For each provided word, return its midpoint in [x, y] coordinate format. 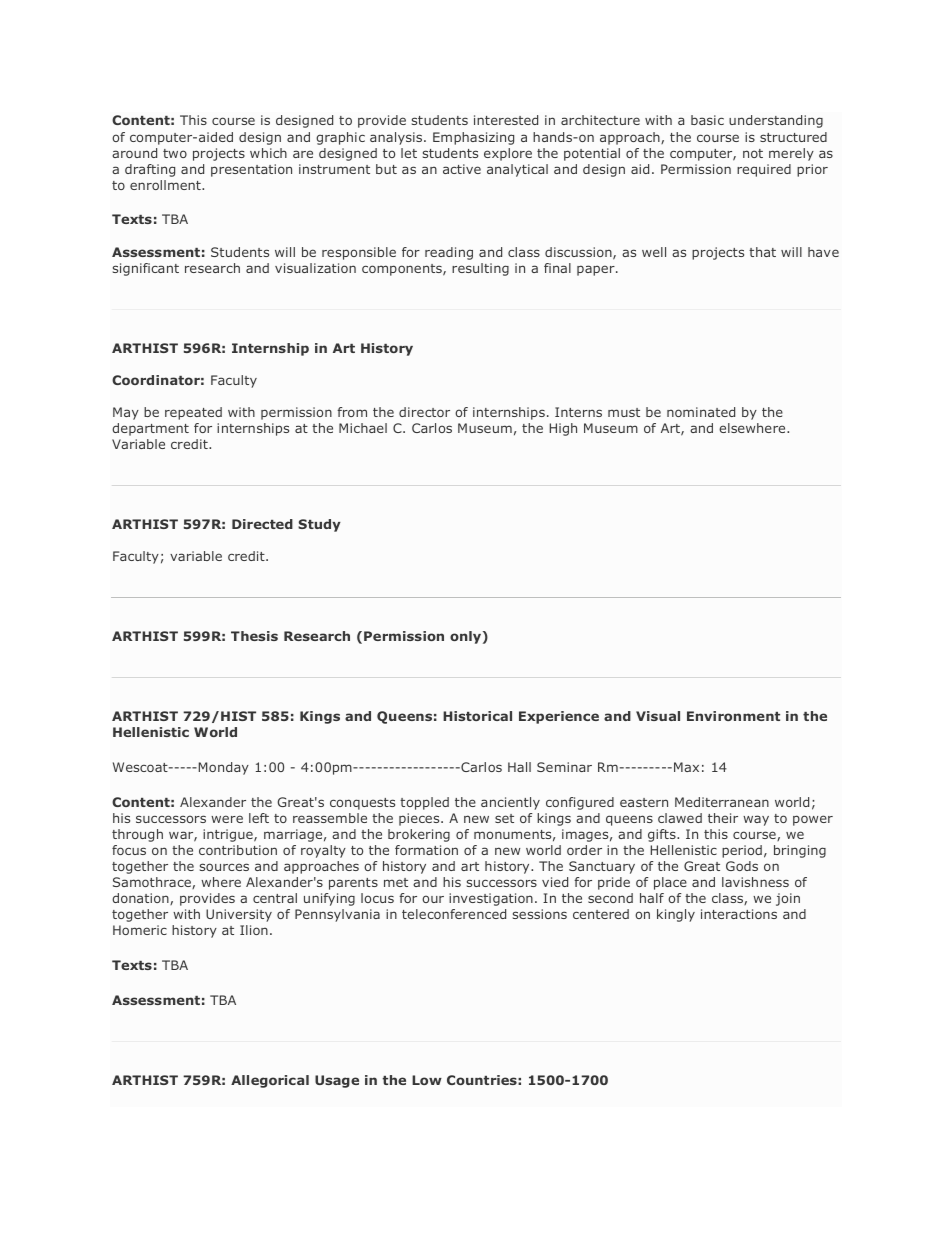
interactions [739, 914]
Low [427, 1080]
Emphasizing [473, 138]
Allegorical [270, 1081]
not [753, 153]
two [175, 153]
